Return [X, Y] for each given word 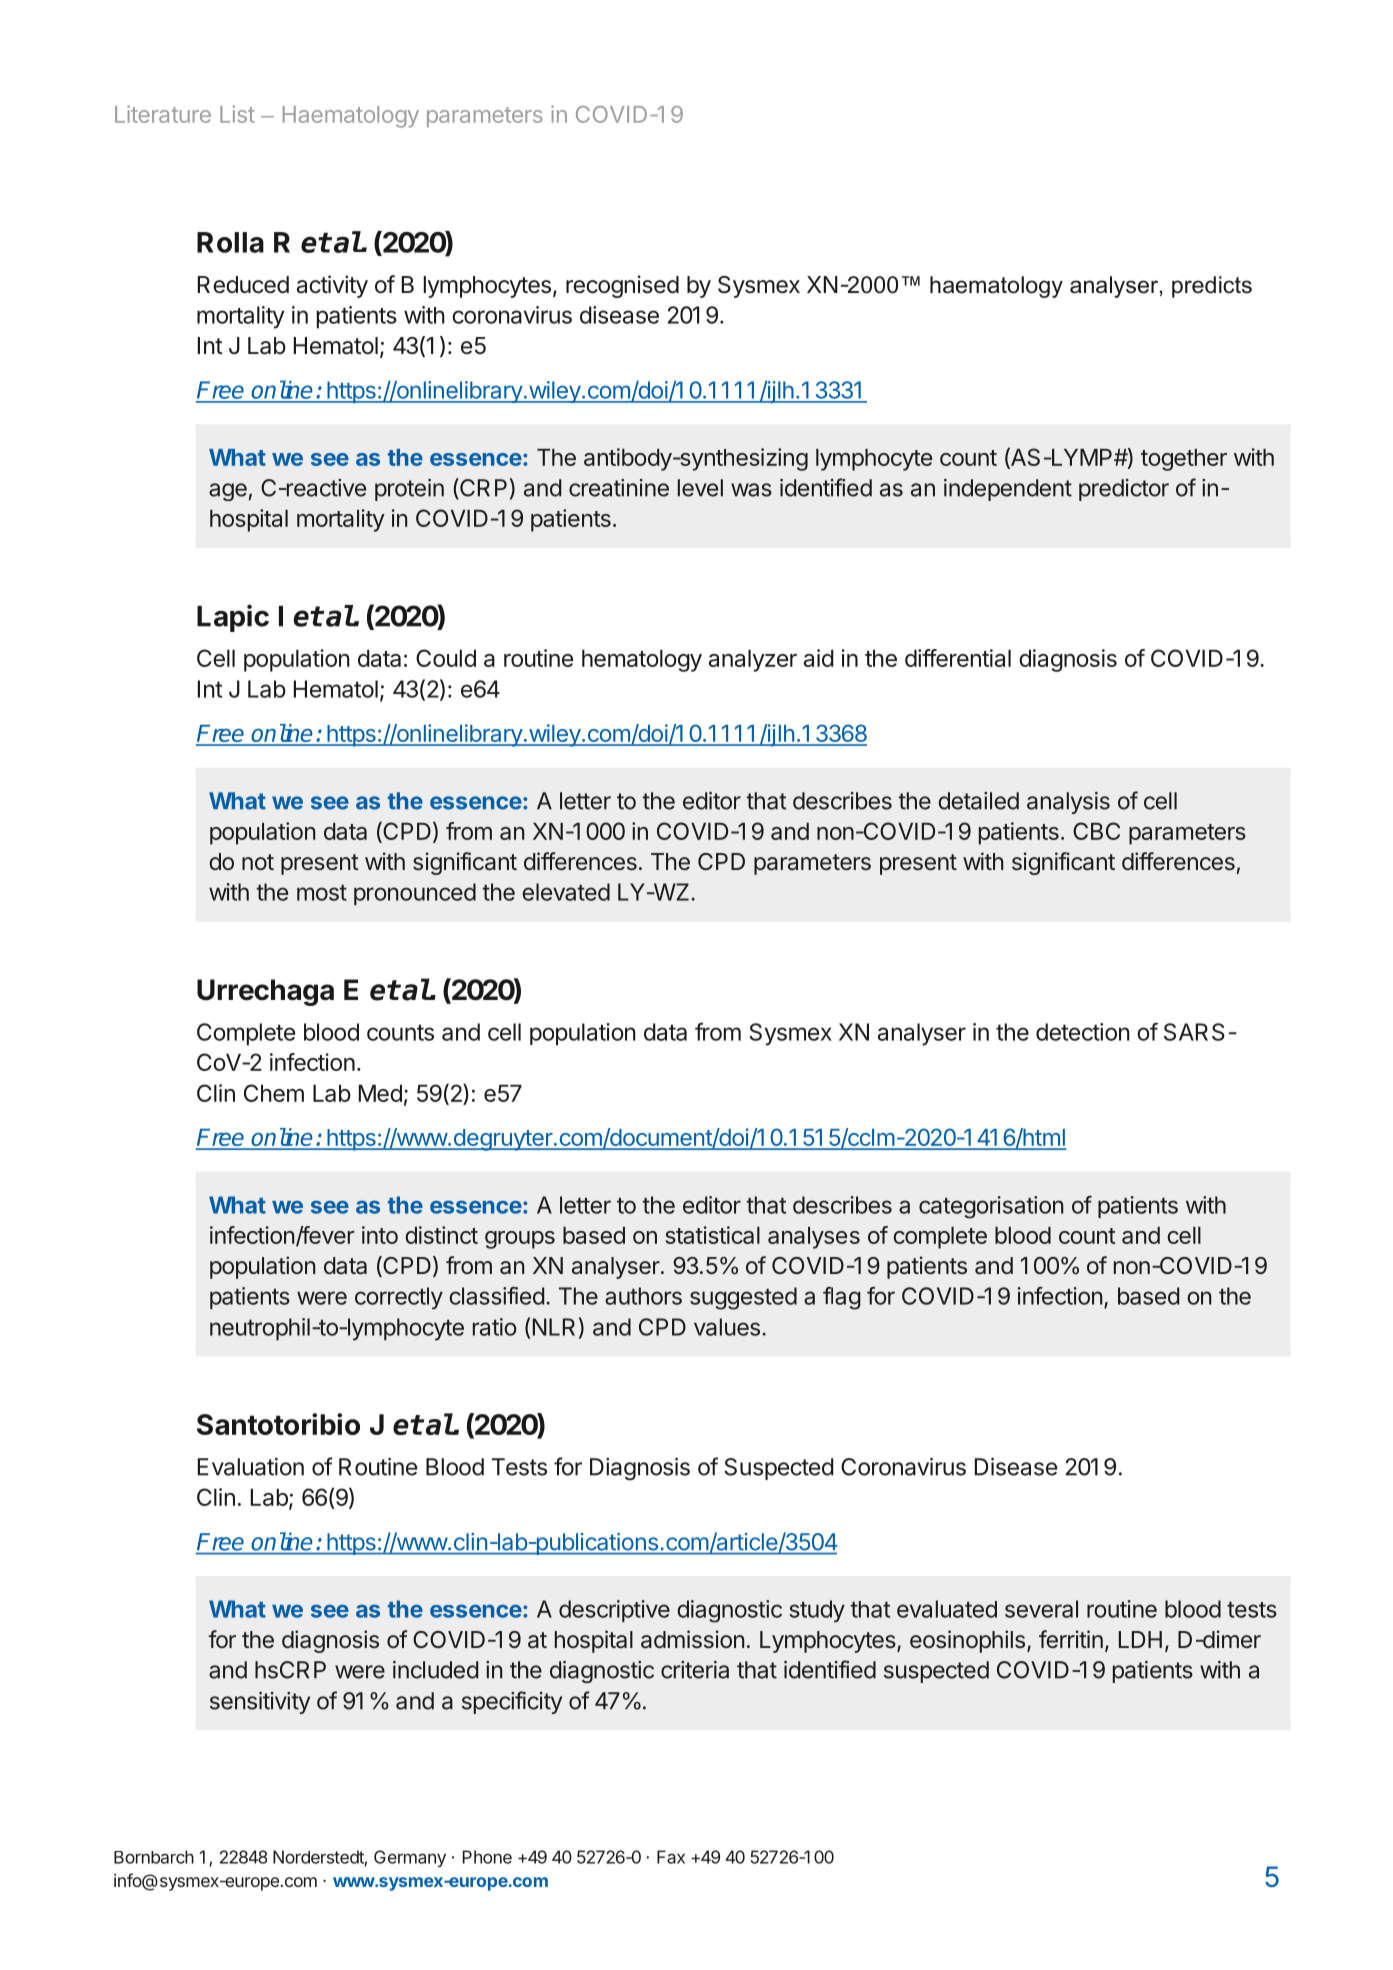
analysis [1068, 803]
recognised [622, 286]
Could [446, 658]
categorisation [991, 1207]
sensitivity [260, 1703]
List [237, 114]
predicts [1212, 287]
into [380, 1235]
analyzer [753, 661]
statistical [713, 1235]
